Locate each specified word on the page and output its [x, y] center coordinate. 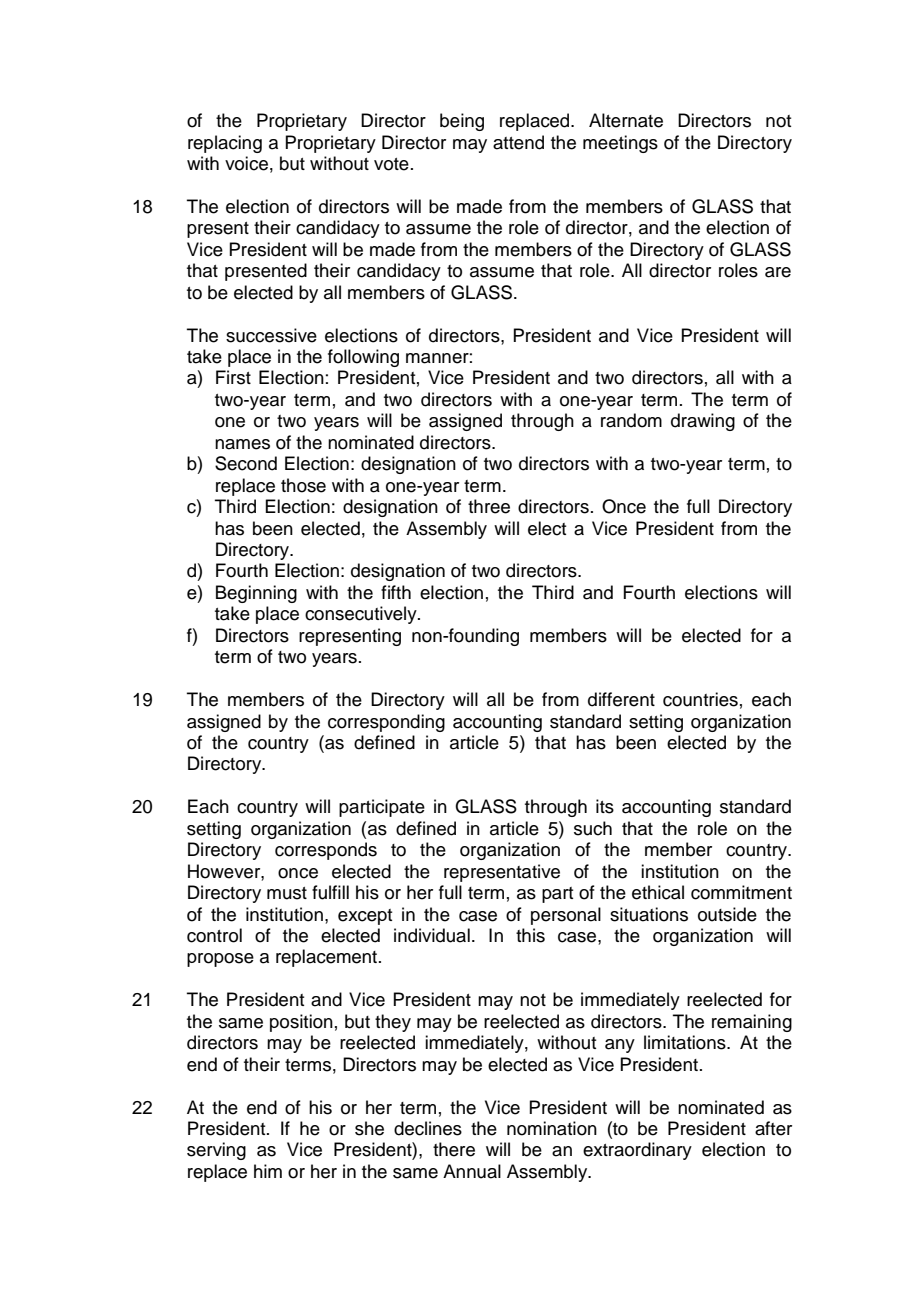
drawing [703, 422]
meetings [620, 144]
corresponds [326, 851]
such [593, 828]
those [303, 485]
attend [518, 142]
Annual [472, 1171]
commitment [741, 892]
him [268, 1171]
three [489, 506]
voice [246, 163]
